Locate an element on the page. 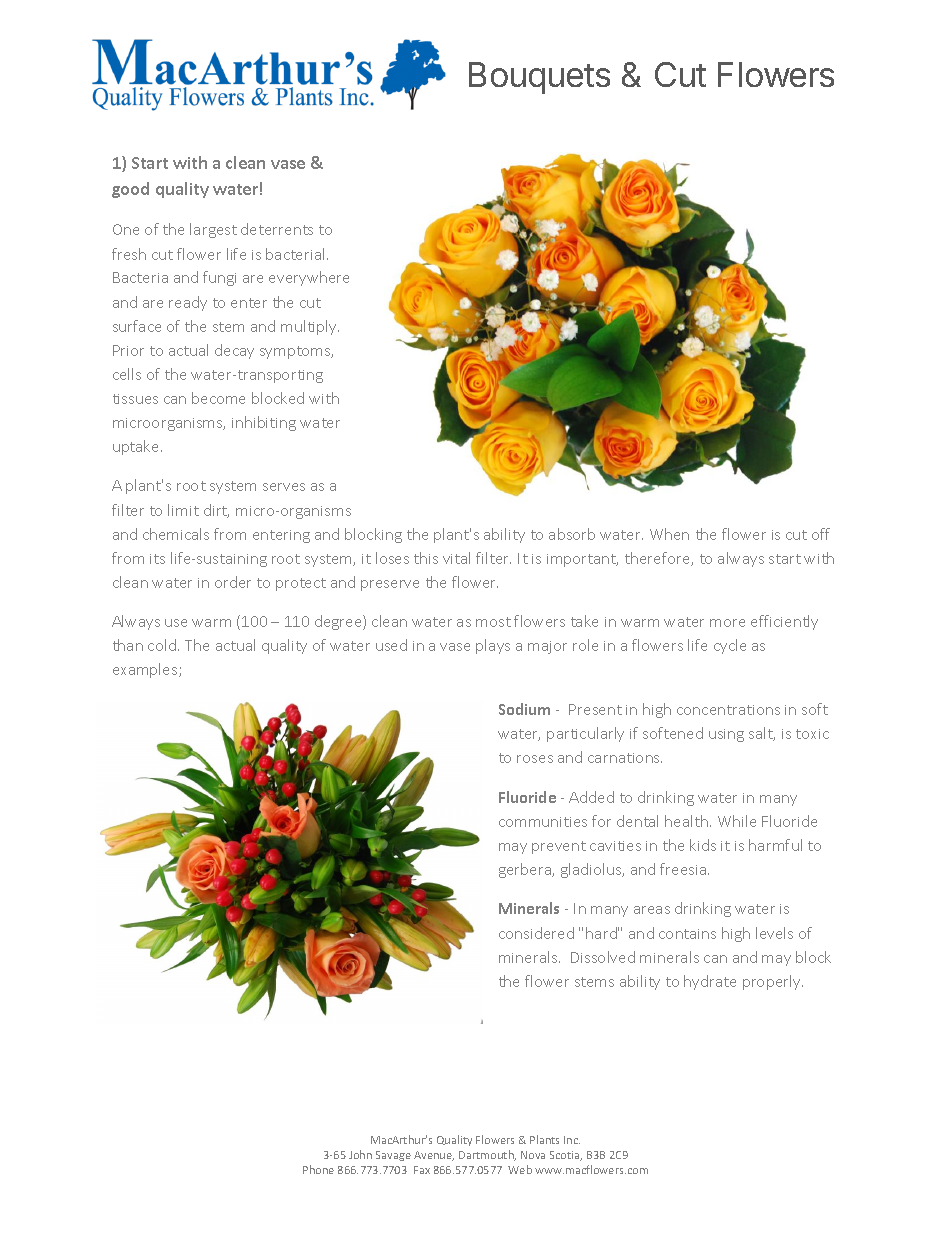  everywhere is located at coordinates (309, 278).
